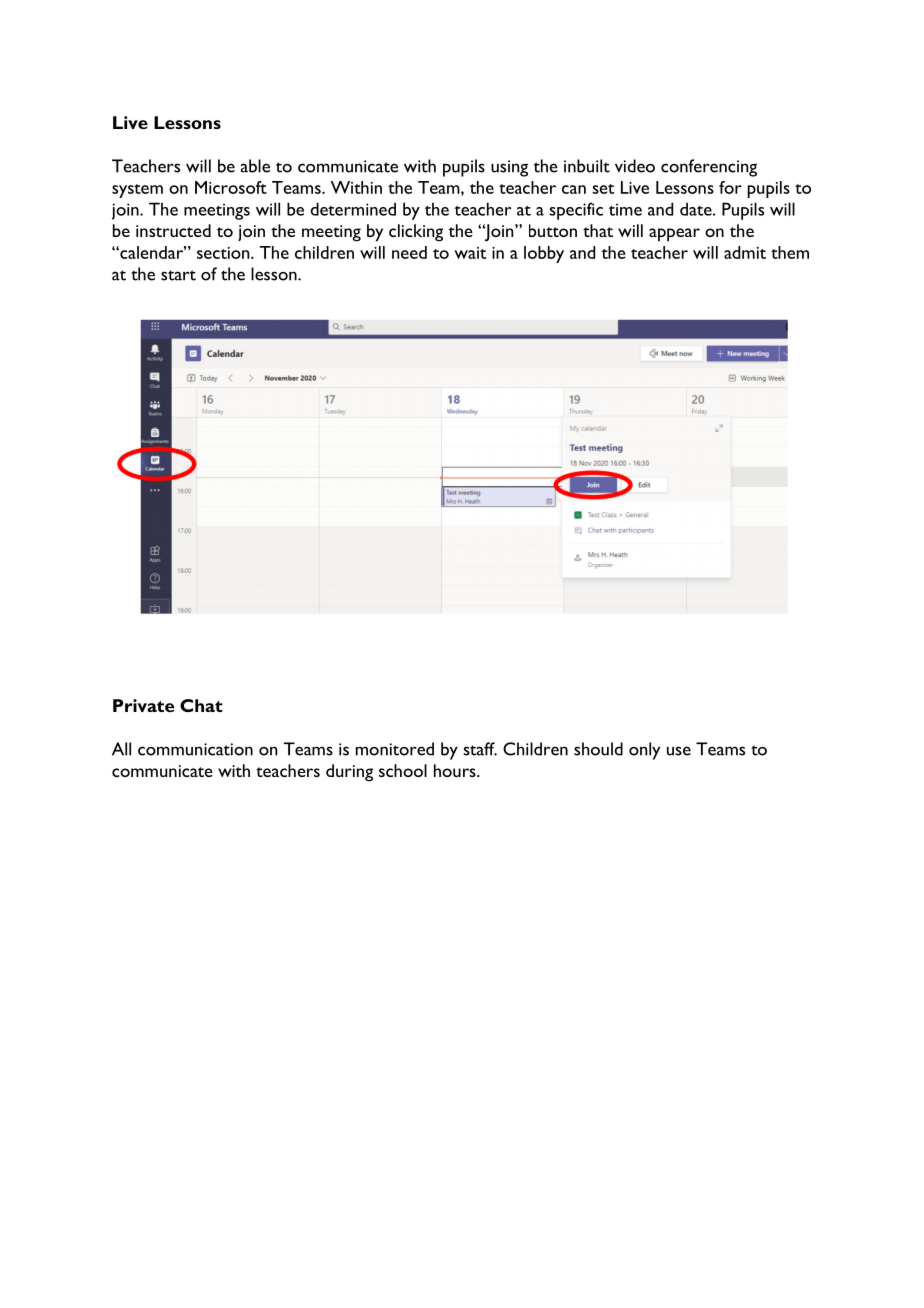 This screenshot has height=1308, width=924. What do you see at coordinates (143, 705) in the screenshot?
I see `Private` at bounding box center [143, 705].
